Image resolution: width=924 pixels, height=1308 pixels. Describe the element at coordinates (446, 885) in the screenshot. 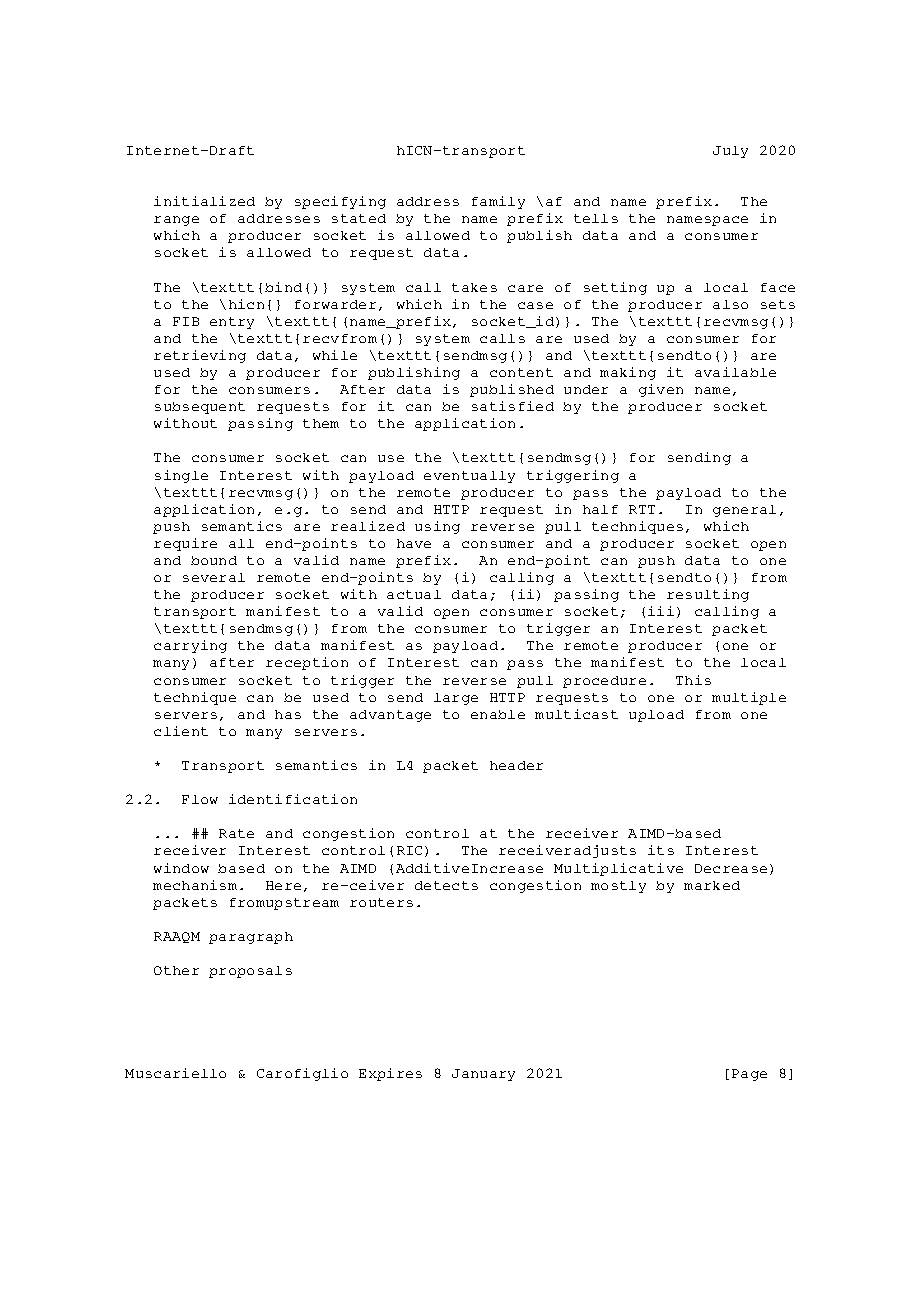

I see `detects` at that location.
